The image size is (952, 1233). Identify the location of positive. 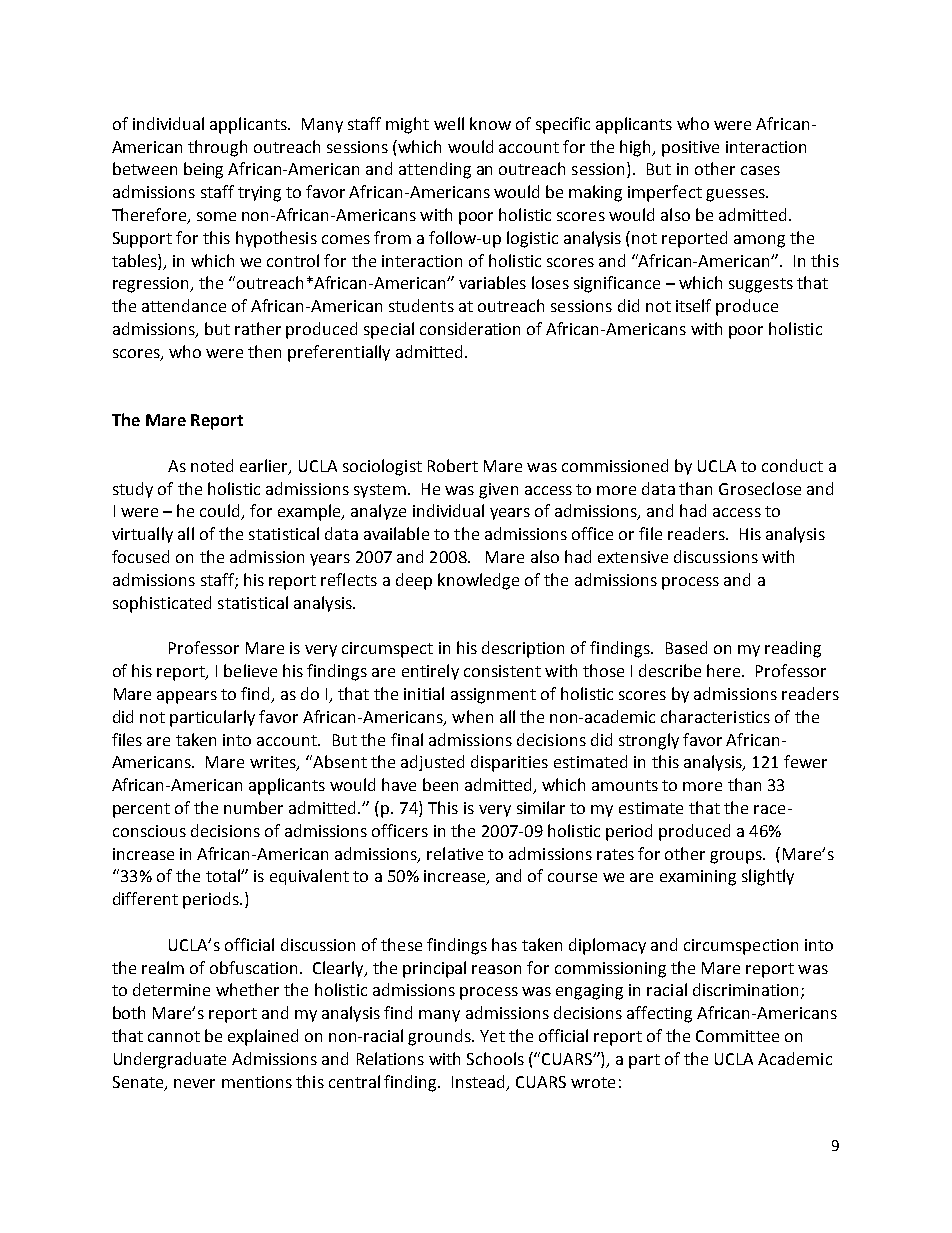
(690, 149).
